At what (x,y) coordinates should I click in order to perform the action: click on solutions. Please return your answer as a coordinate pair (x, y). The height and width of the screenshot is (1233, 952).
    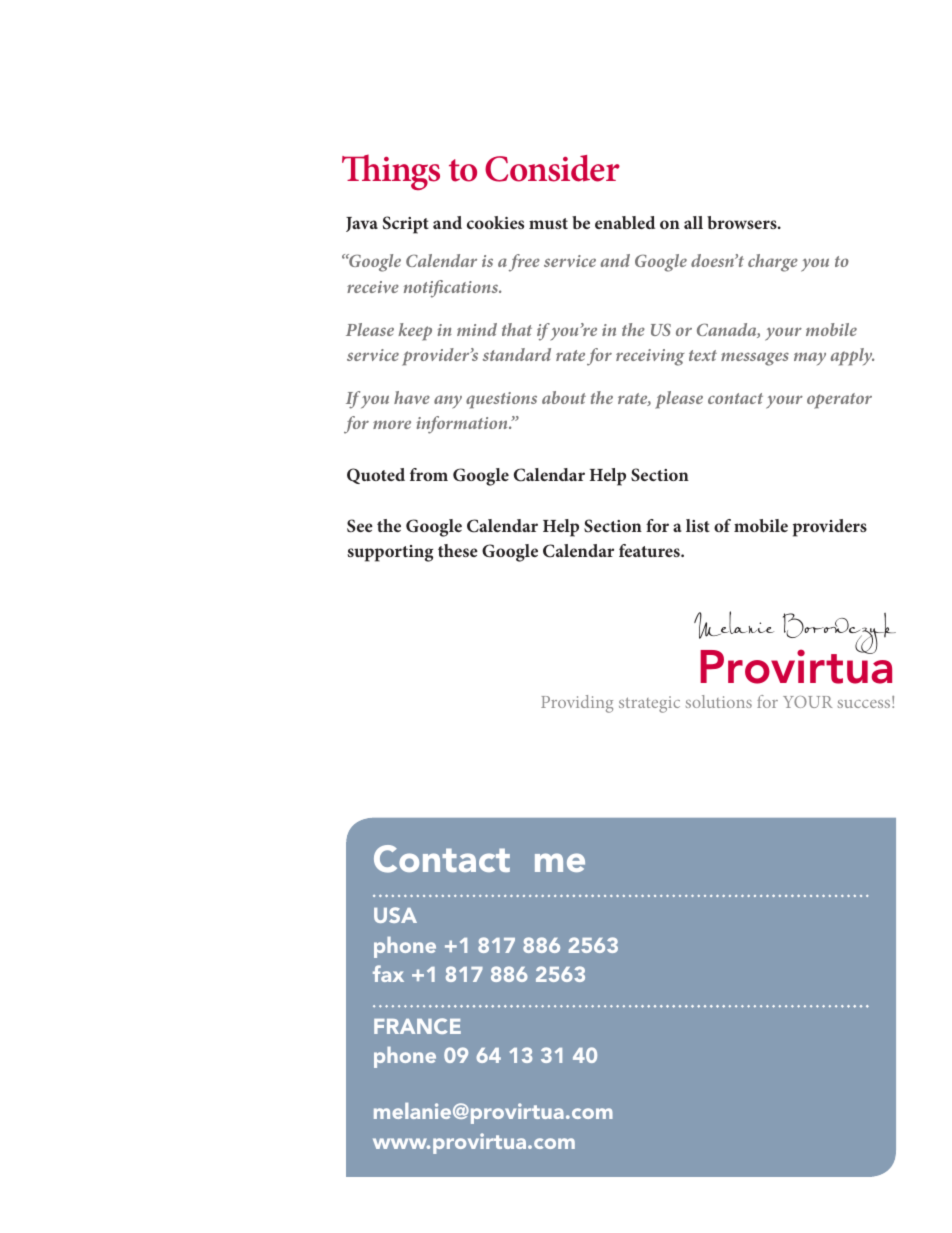
    Looking at the image, I should click on (719, 701).
